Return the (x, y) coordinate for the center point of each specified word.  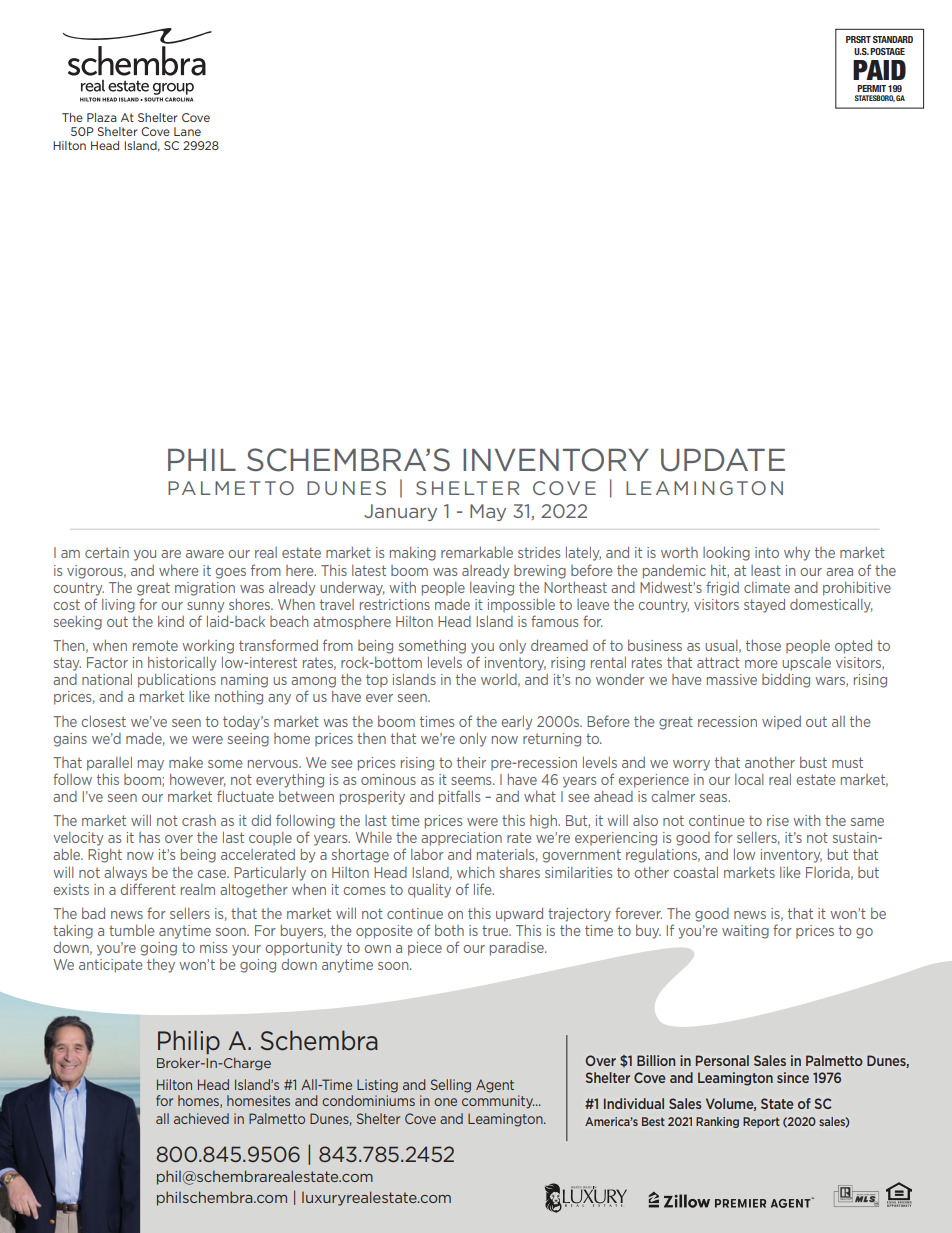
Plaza (102, 117)
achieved (201, 1118)
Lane (187, 131)
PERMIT (871, 88)
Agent (495, 1086)
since (793, 1077)
